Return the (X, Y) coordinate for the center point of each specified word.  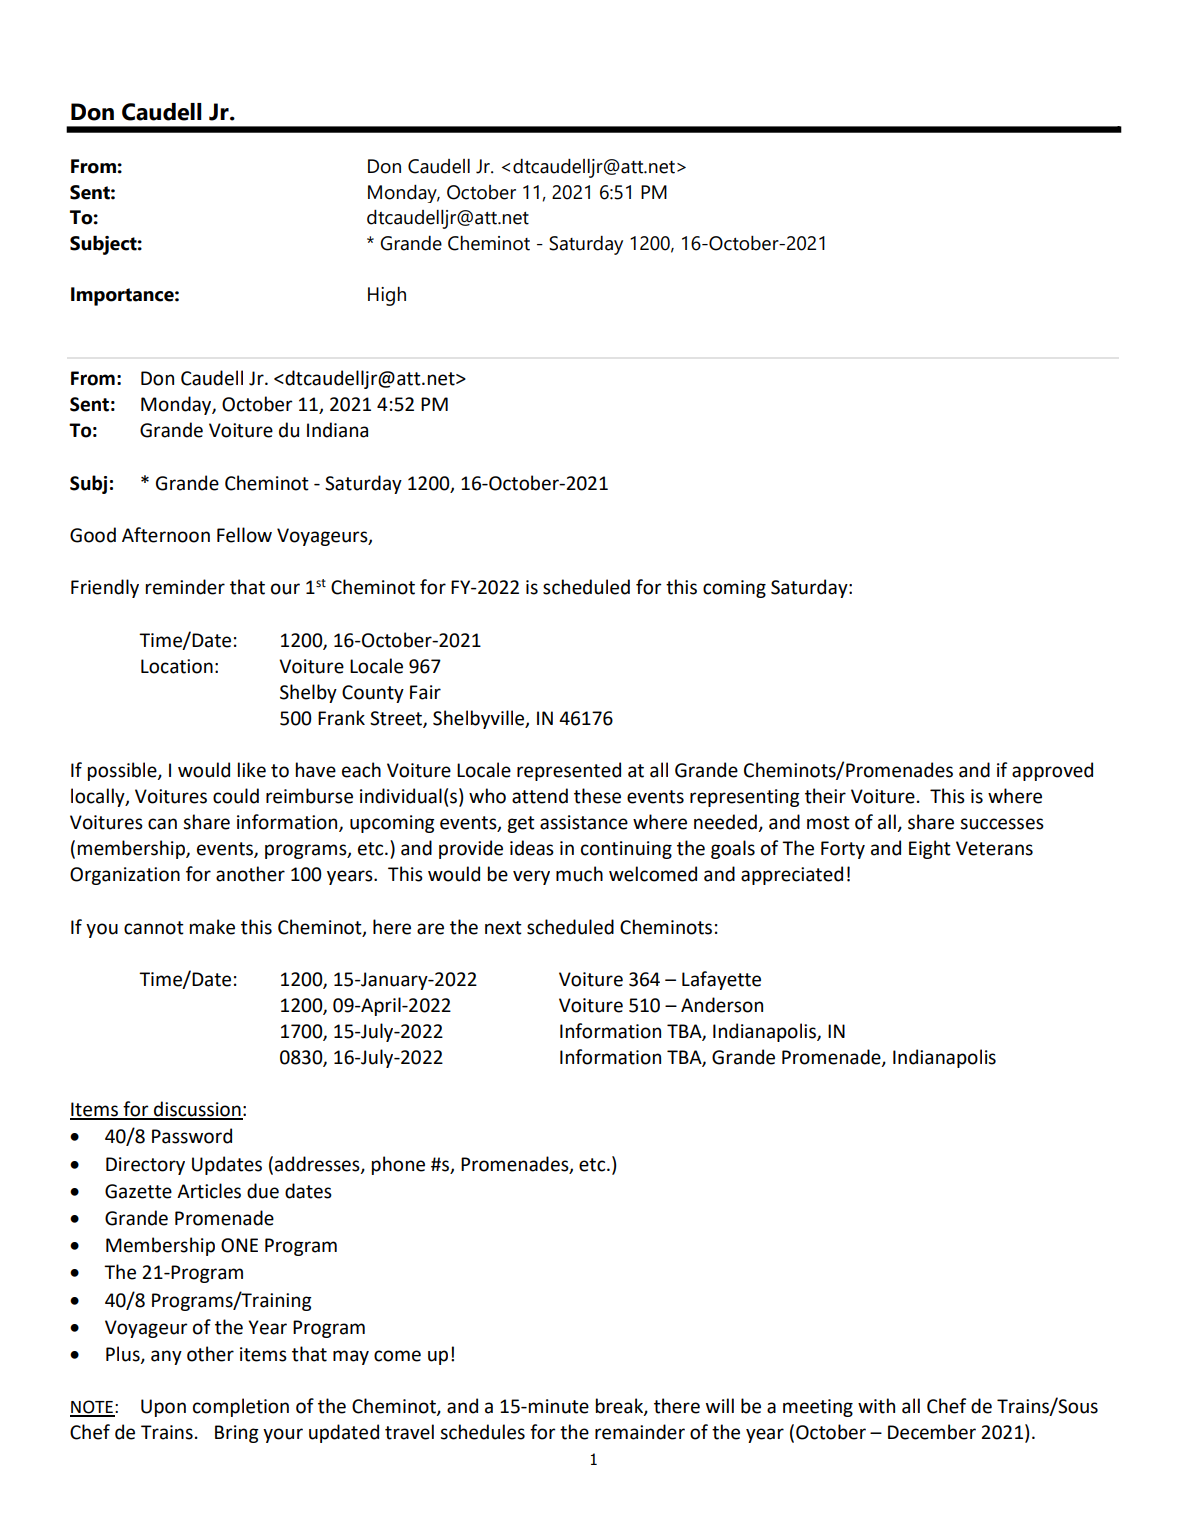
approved (1052, 771)
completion (241, 1407)
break (620, 1407)
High (387, 296)
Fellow (244, 535)
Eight (930, 849)
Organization (125, 876)
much (579, 874)
